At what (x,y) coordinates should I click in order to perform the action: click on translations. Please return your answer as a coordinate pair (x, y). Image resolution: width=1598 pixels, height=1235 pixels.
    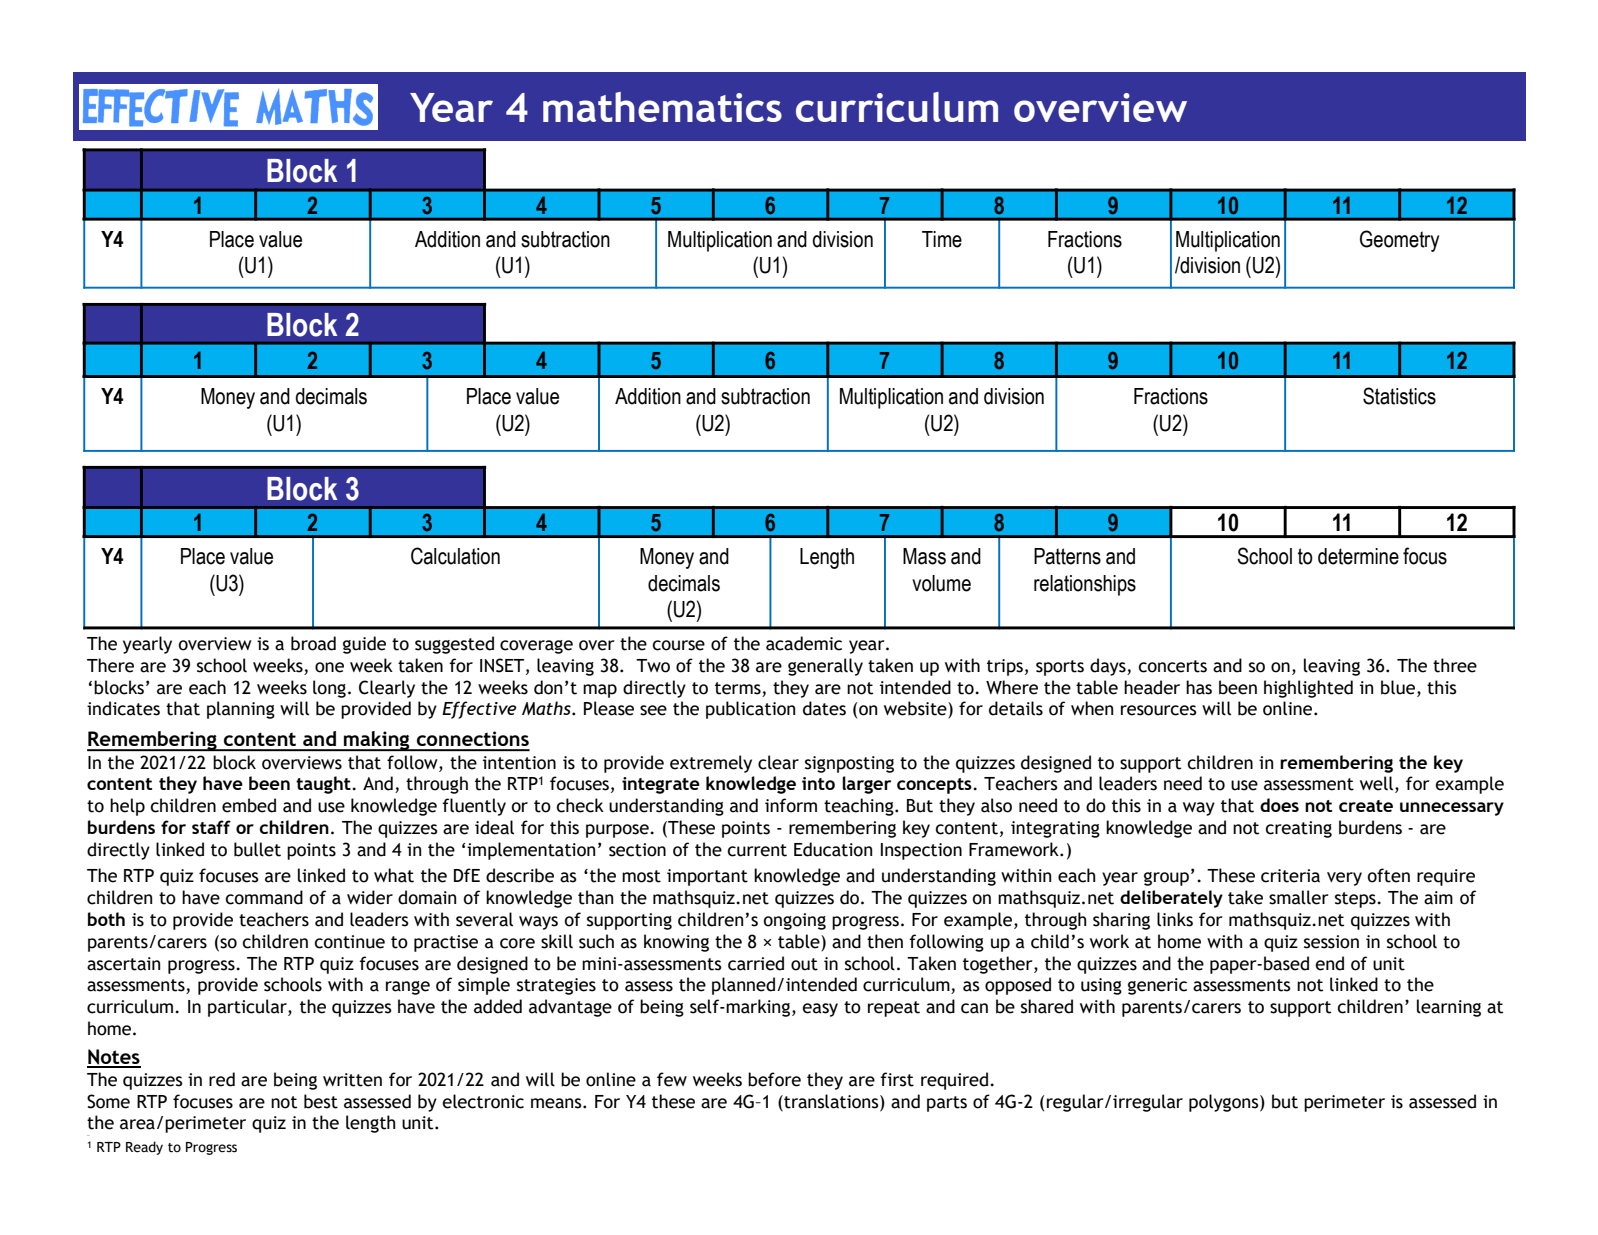
    Looking at the image, I should click on (831, 1101).
